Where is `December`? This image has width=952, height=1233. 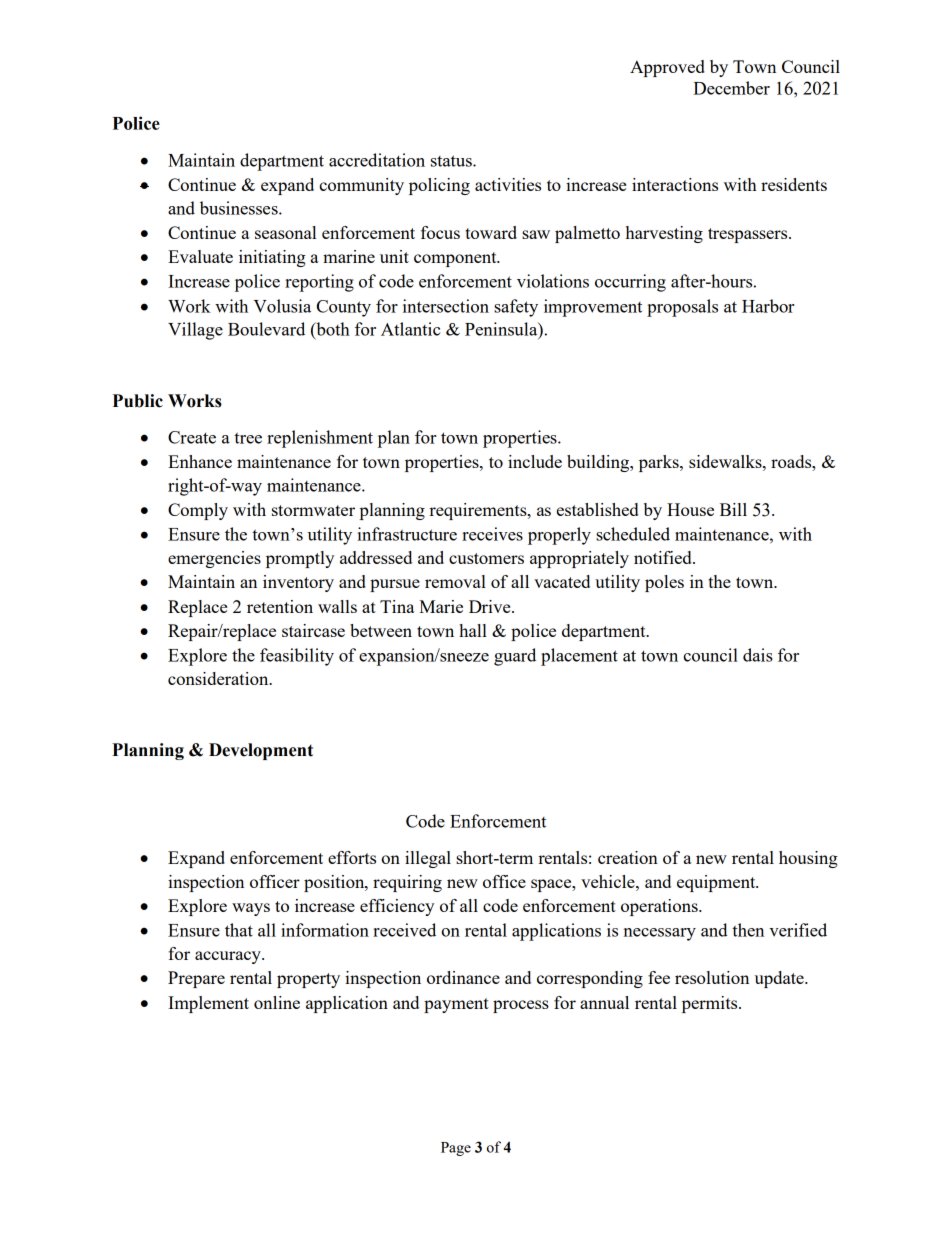
December is located at coordinates (731, 88).
